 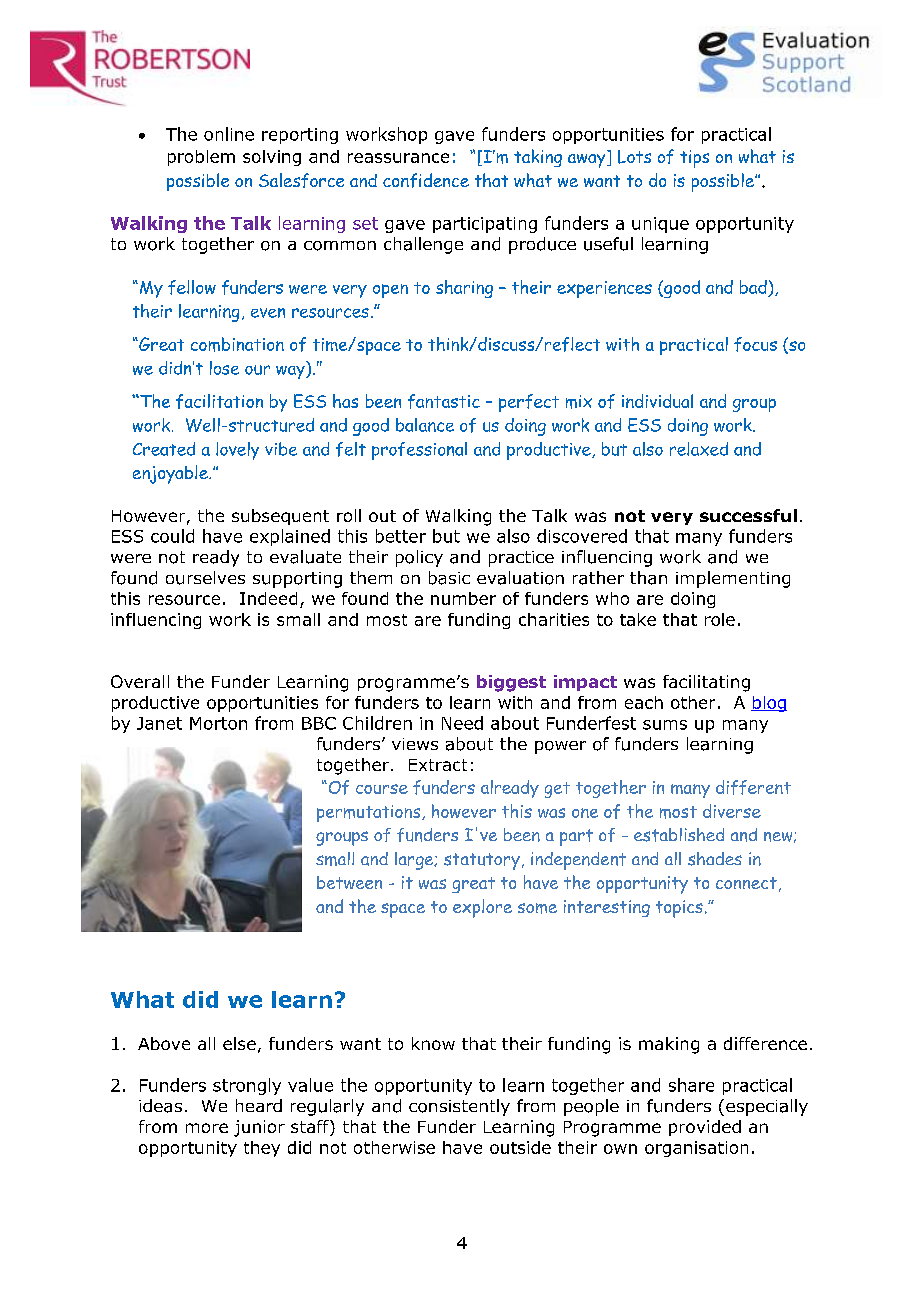 What do you see at coordinates (694, 159) in the screenshot?
I see `tips` at bounding box center [694, 159].
